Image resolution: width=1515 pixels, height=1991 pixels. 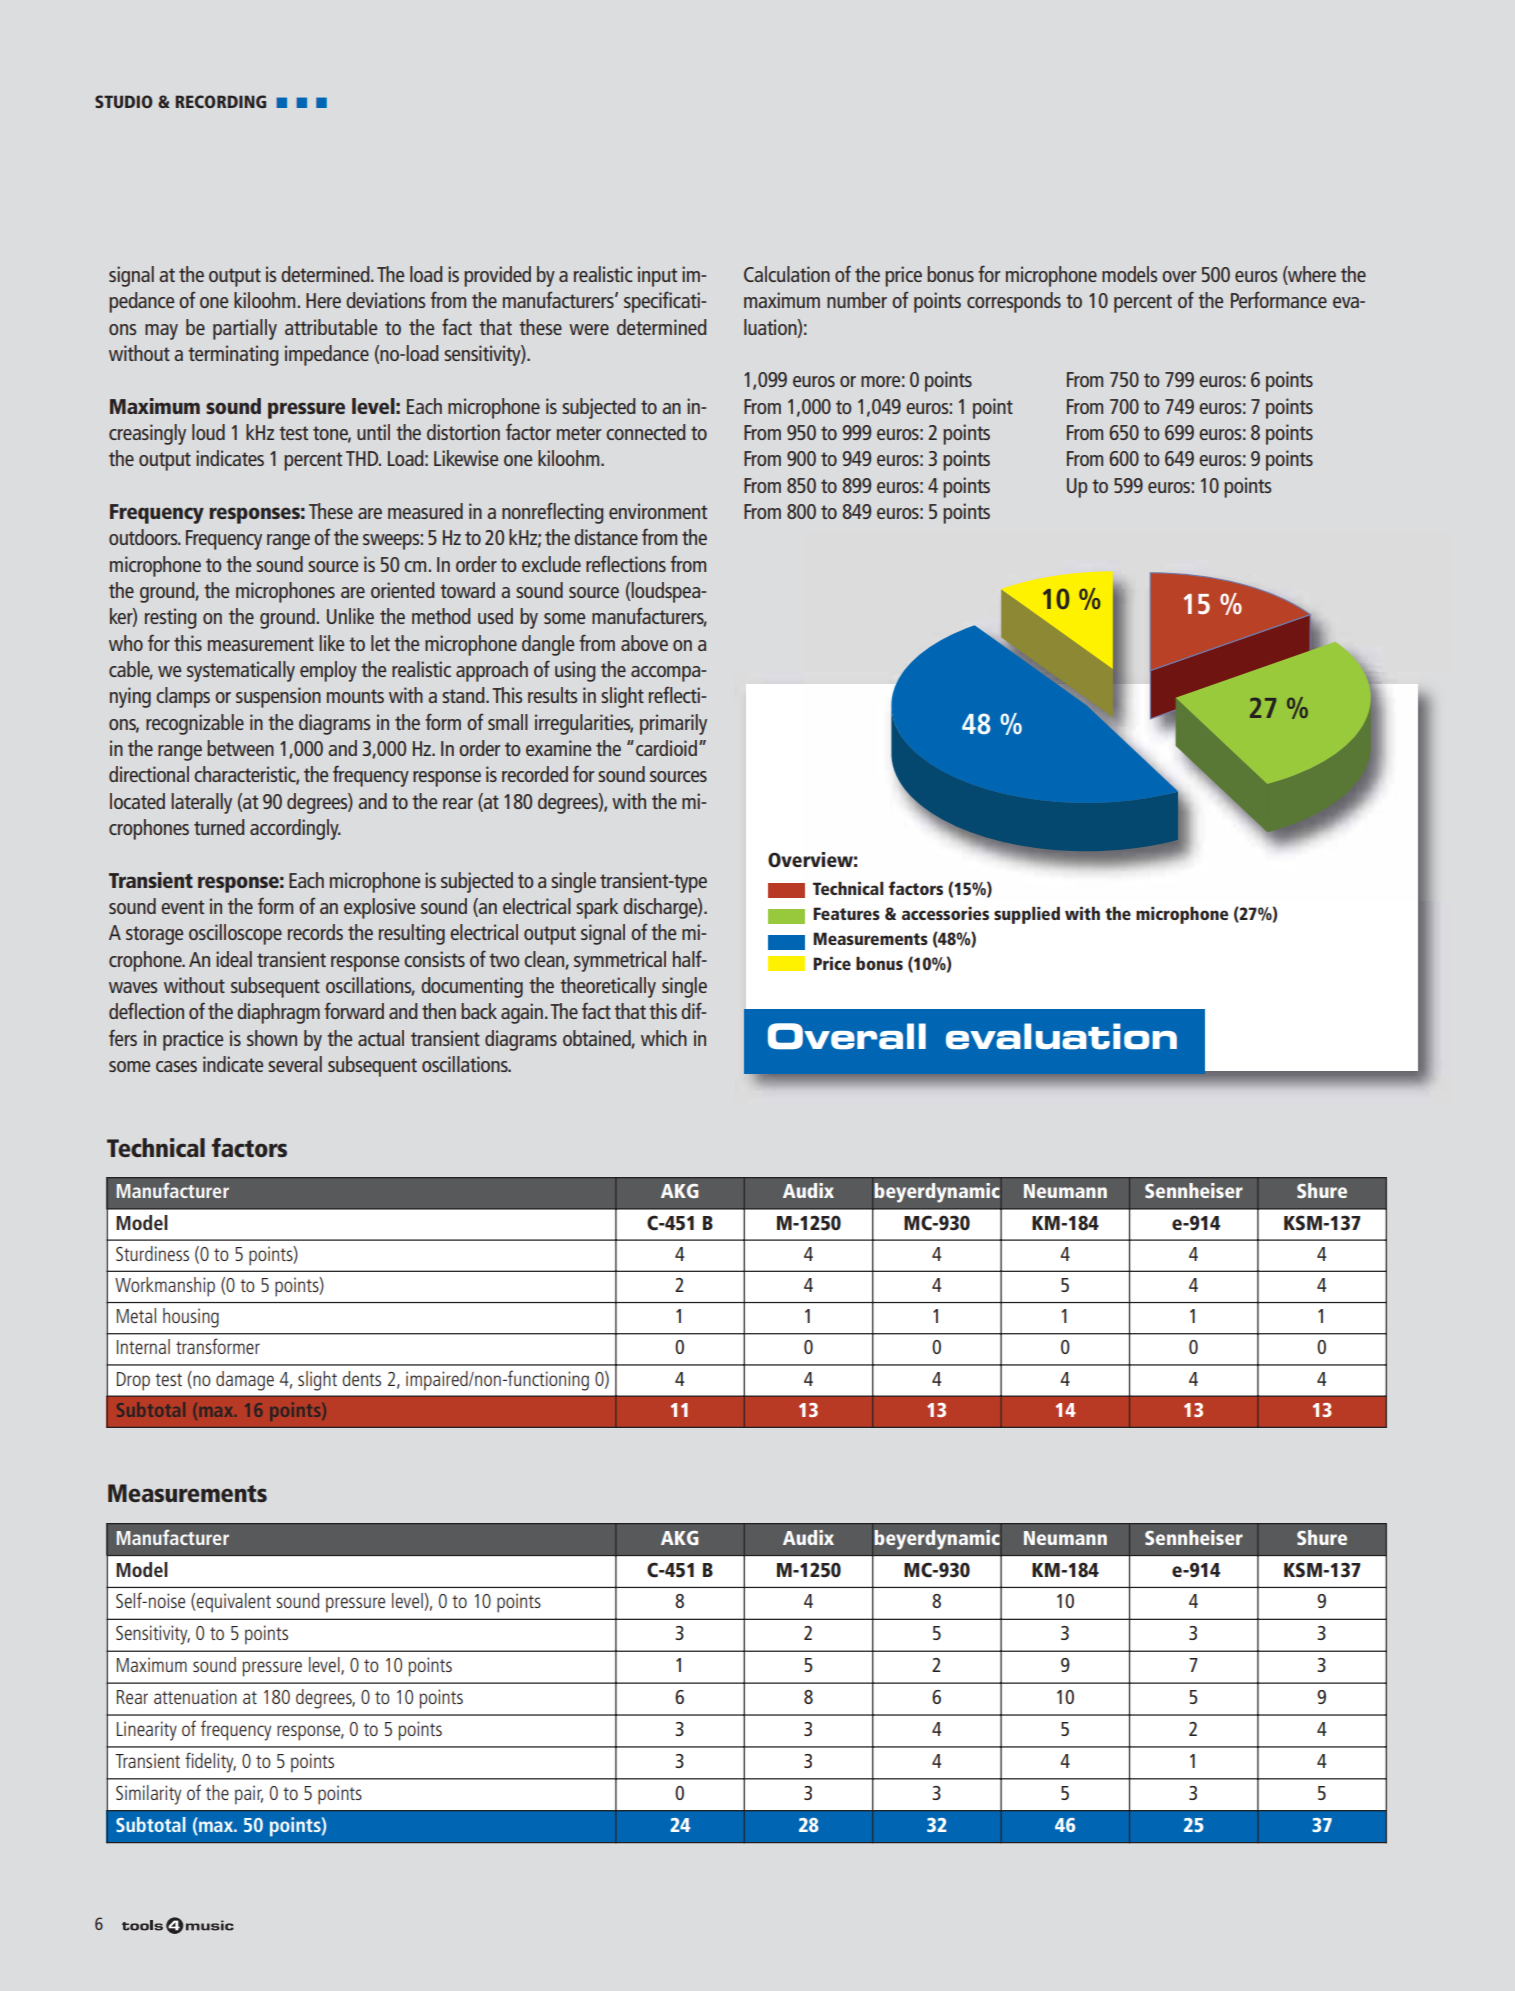 What do you see at coordinates (945, 913) in the image?
I see `accessories` at bounding box center [945, 913].
